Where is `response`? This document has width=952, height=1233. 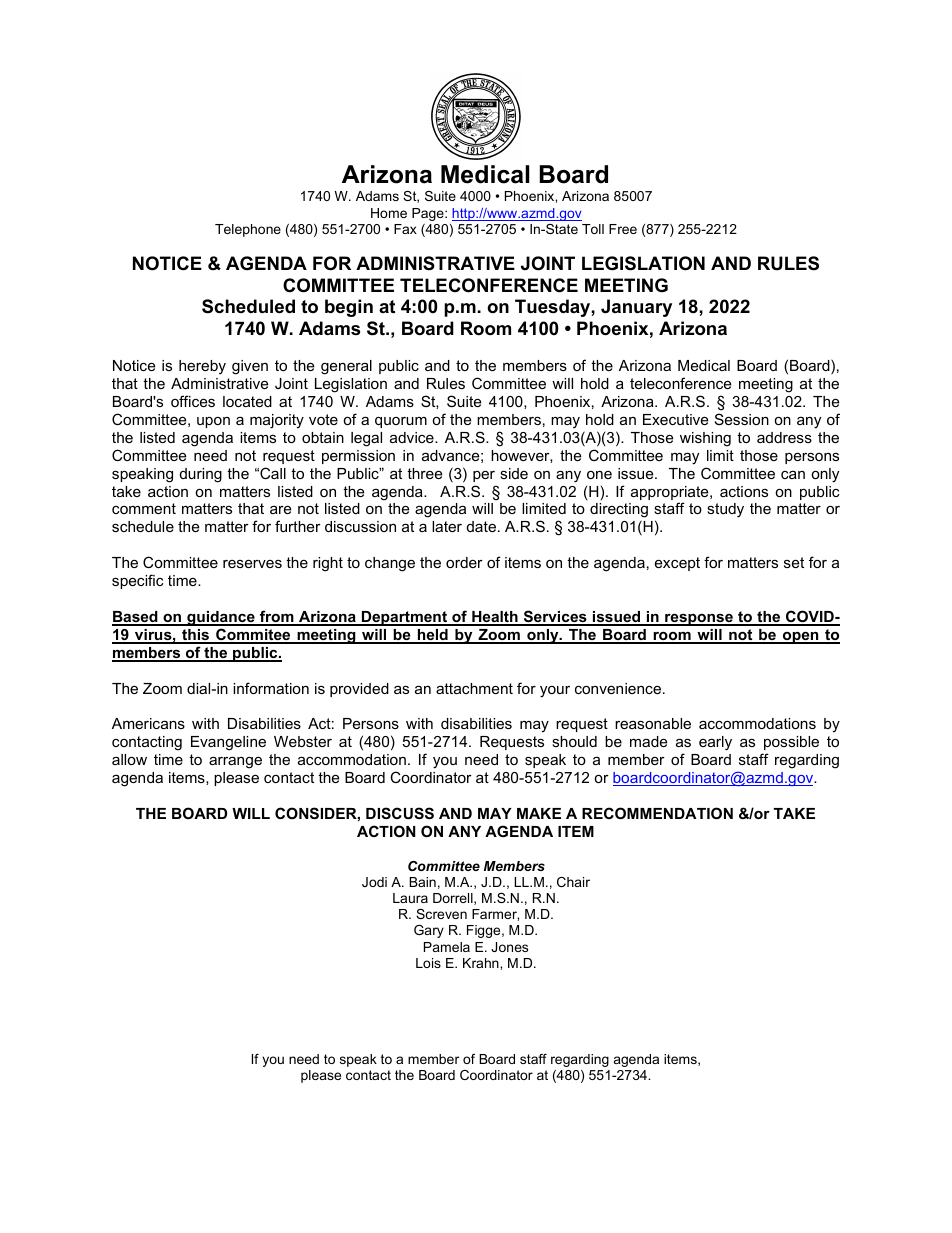 response is located at coordinates (699, 619).
